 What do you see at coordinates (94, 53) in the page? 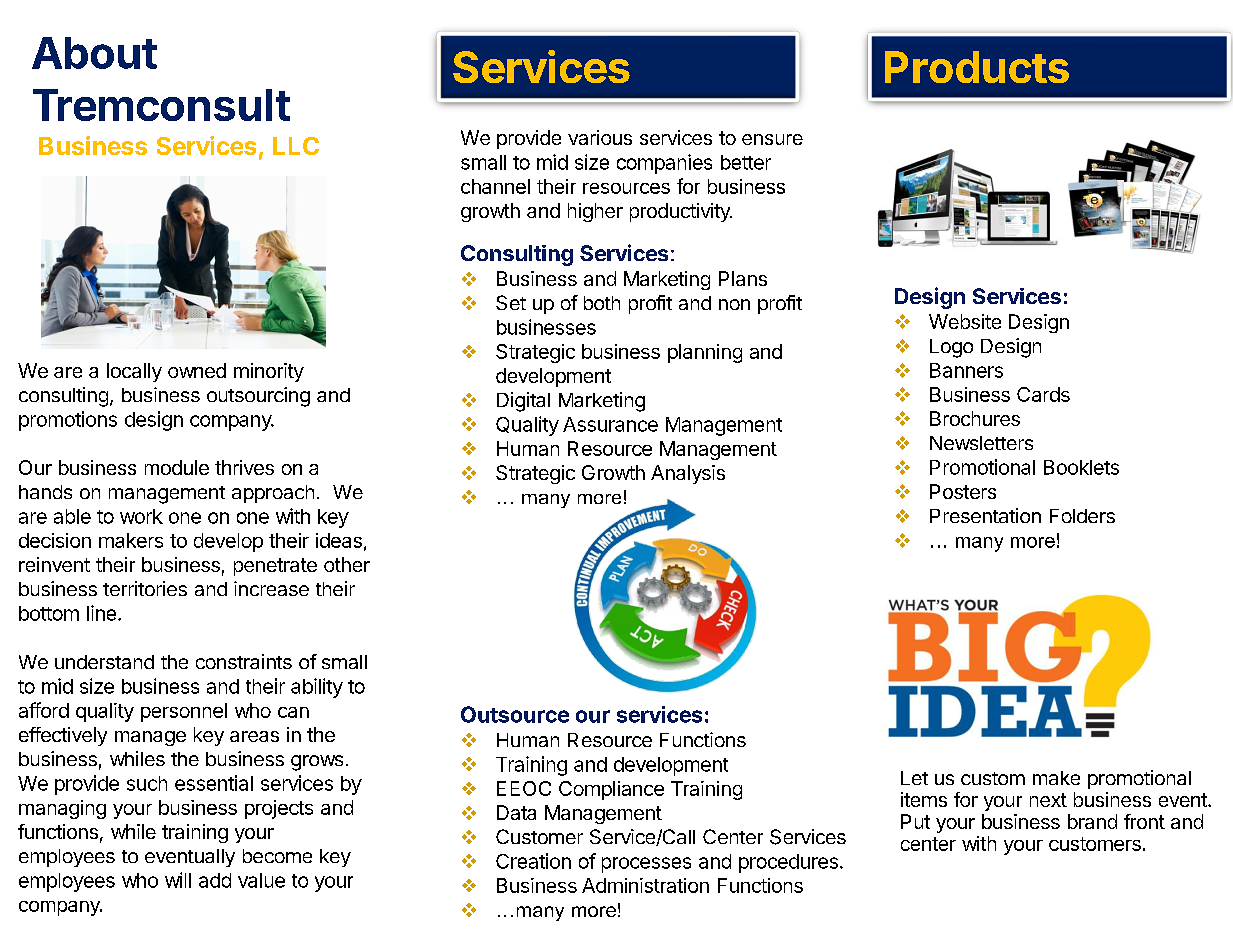
I see `About` at bounding box center [94, 53].
